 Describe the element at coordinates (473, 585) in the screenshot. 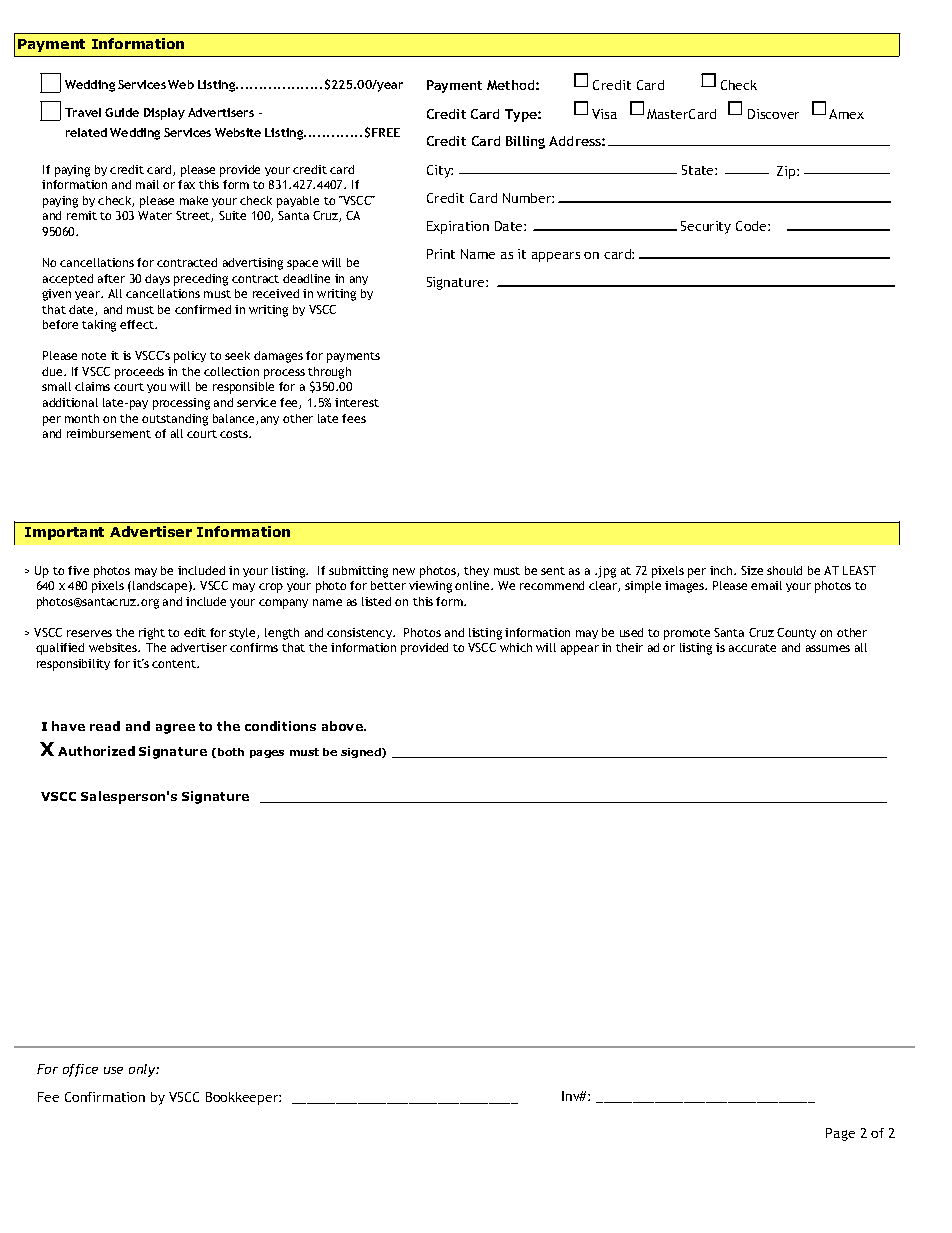

I see `online` at that location.
